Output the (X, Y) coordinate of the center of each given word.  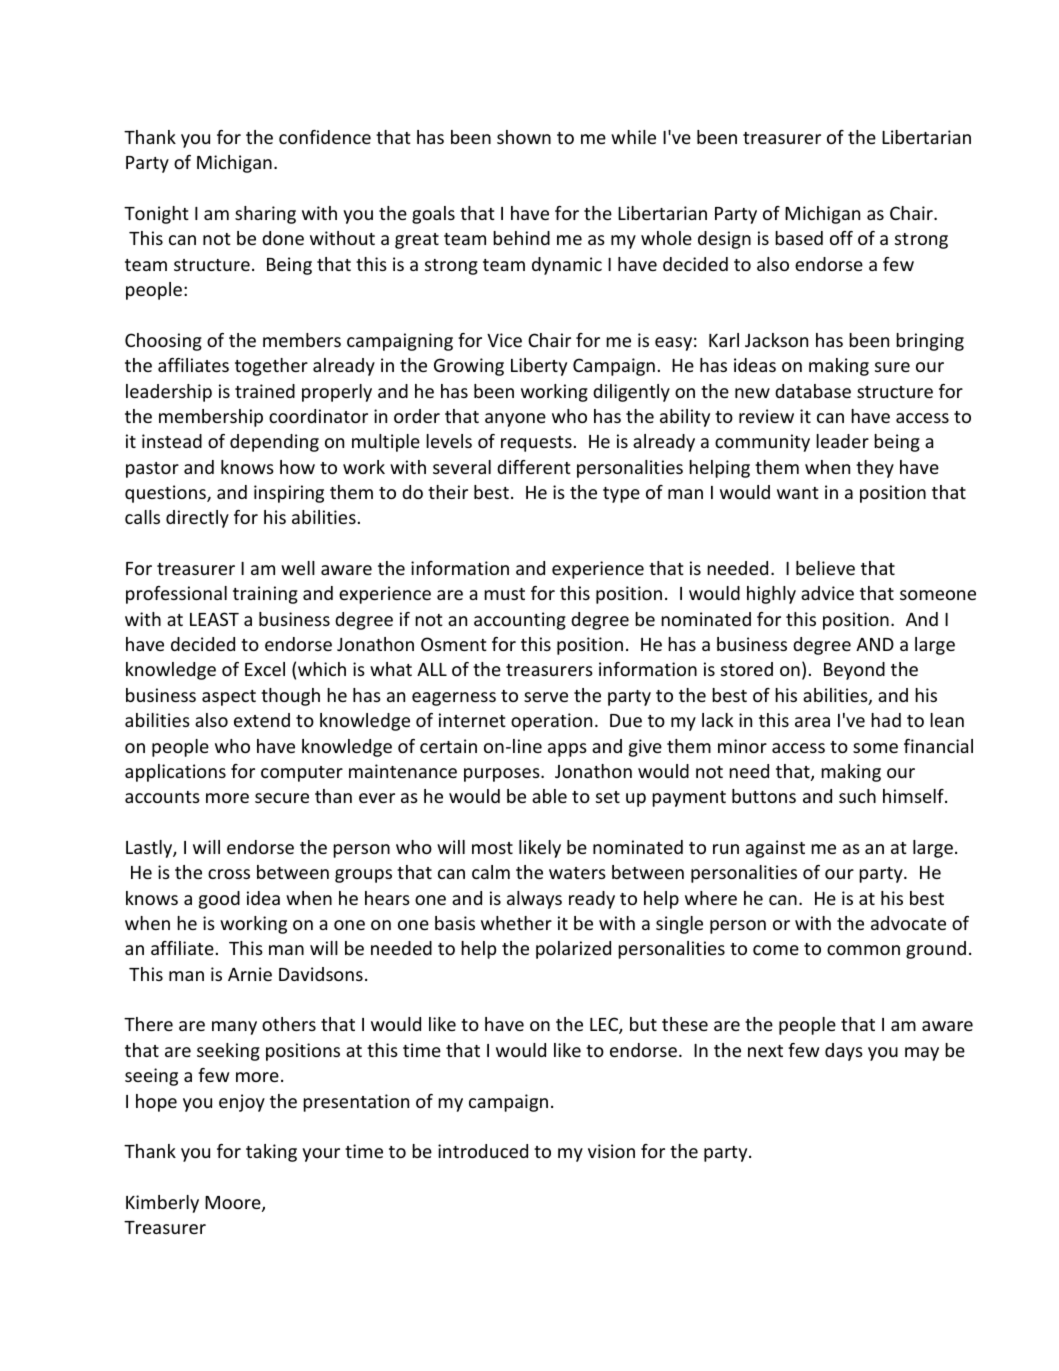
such (857, 796)
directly (197, 519)
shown (524, 137)
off (841, 238)
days (844, 1052)
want (798, 493)
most (492, 848)
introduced (483, 1151)
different (534, 467)
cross (229, 874)
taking (271, 1153)
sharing (265, 215)
